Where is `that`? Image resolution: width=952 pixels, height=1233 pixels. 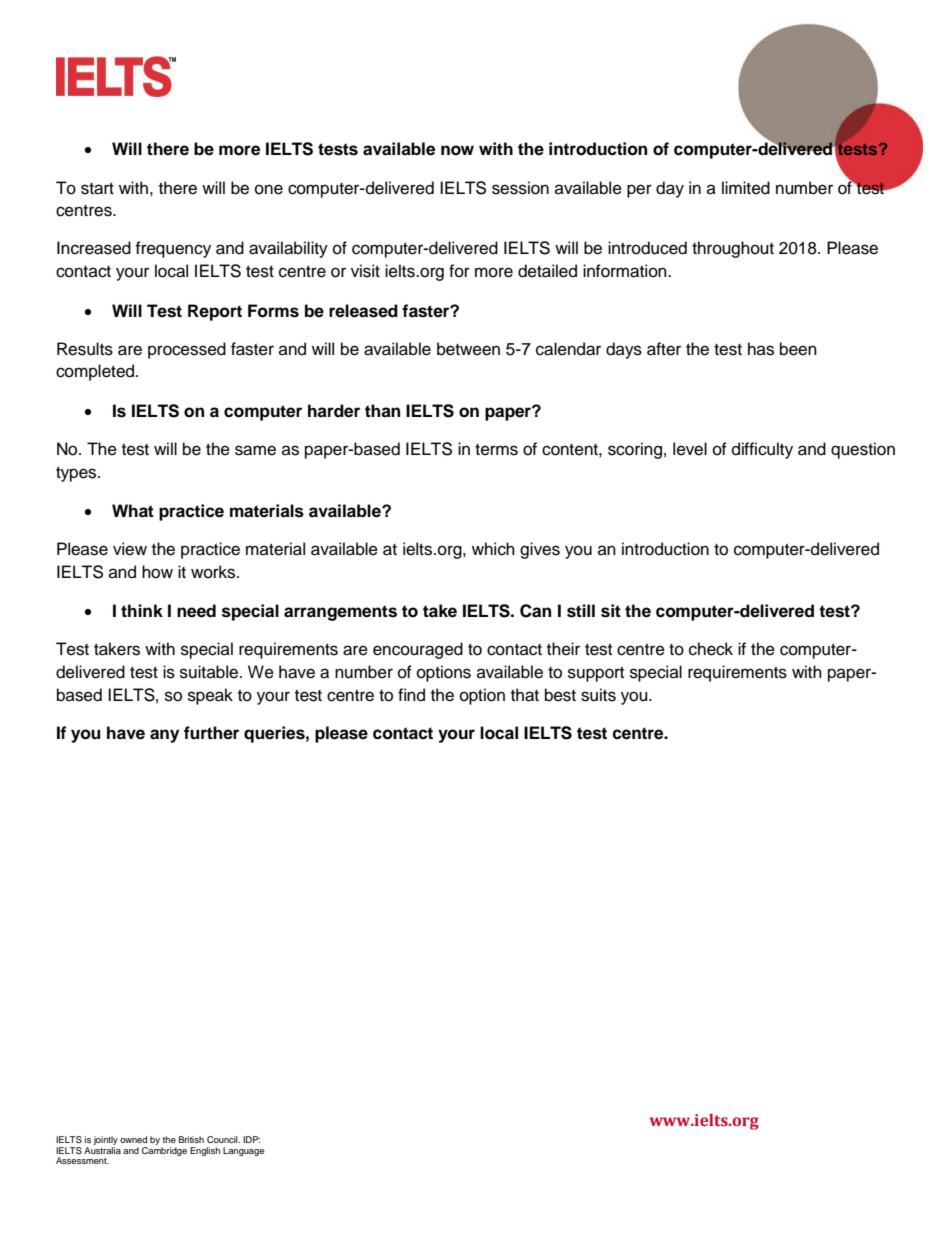
that is located at coordinates (525, 695).
